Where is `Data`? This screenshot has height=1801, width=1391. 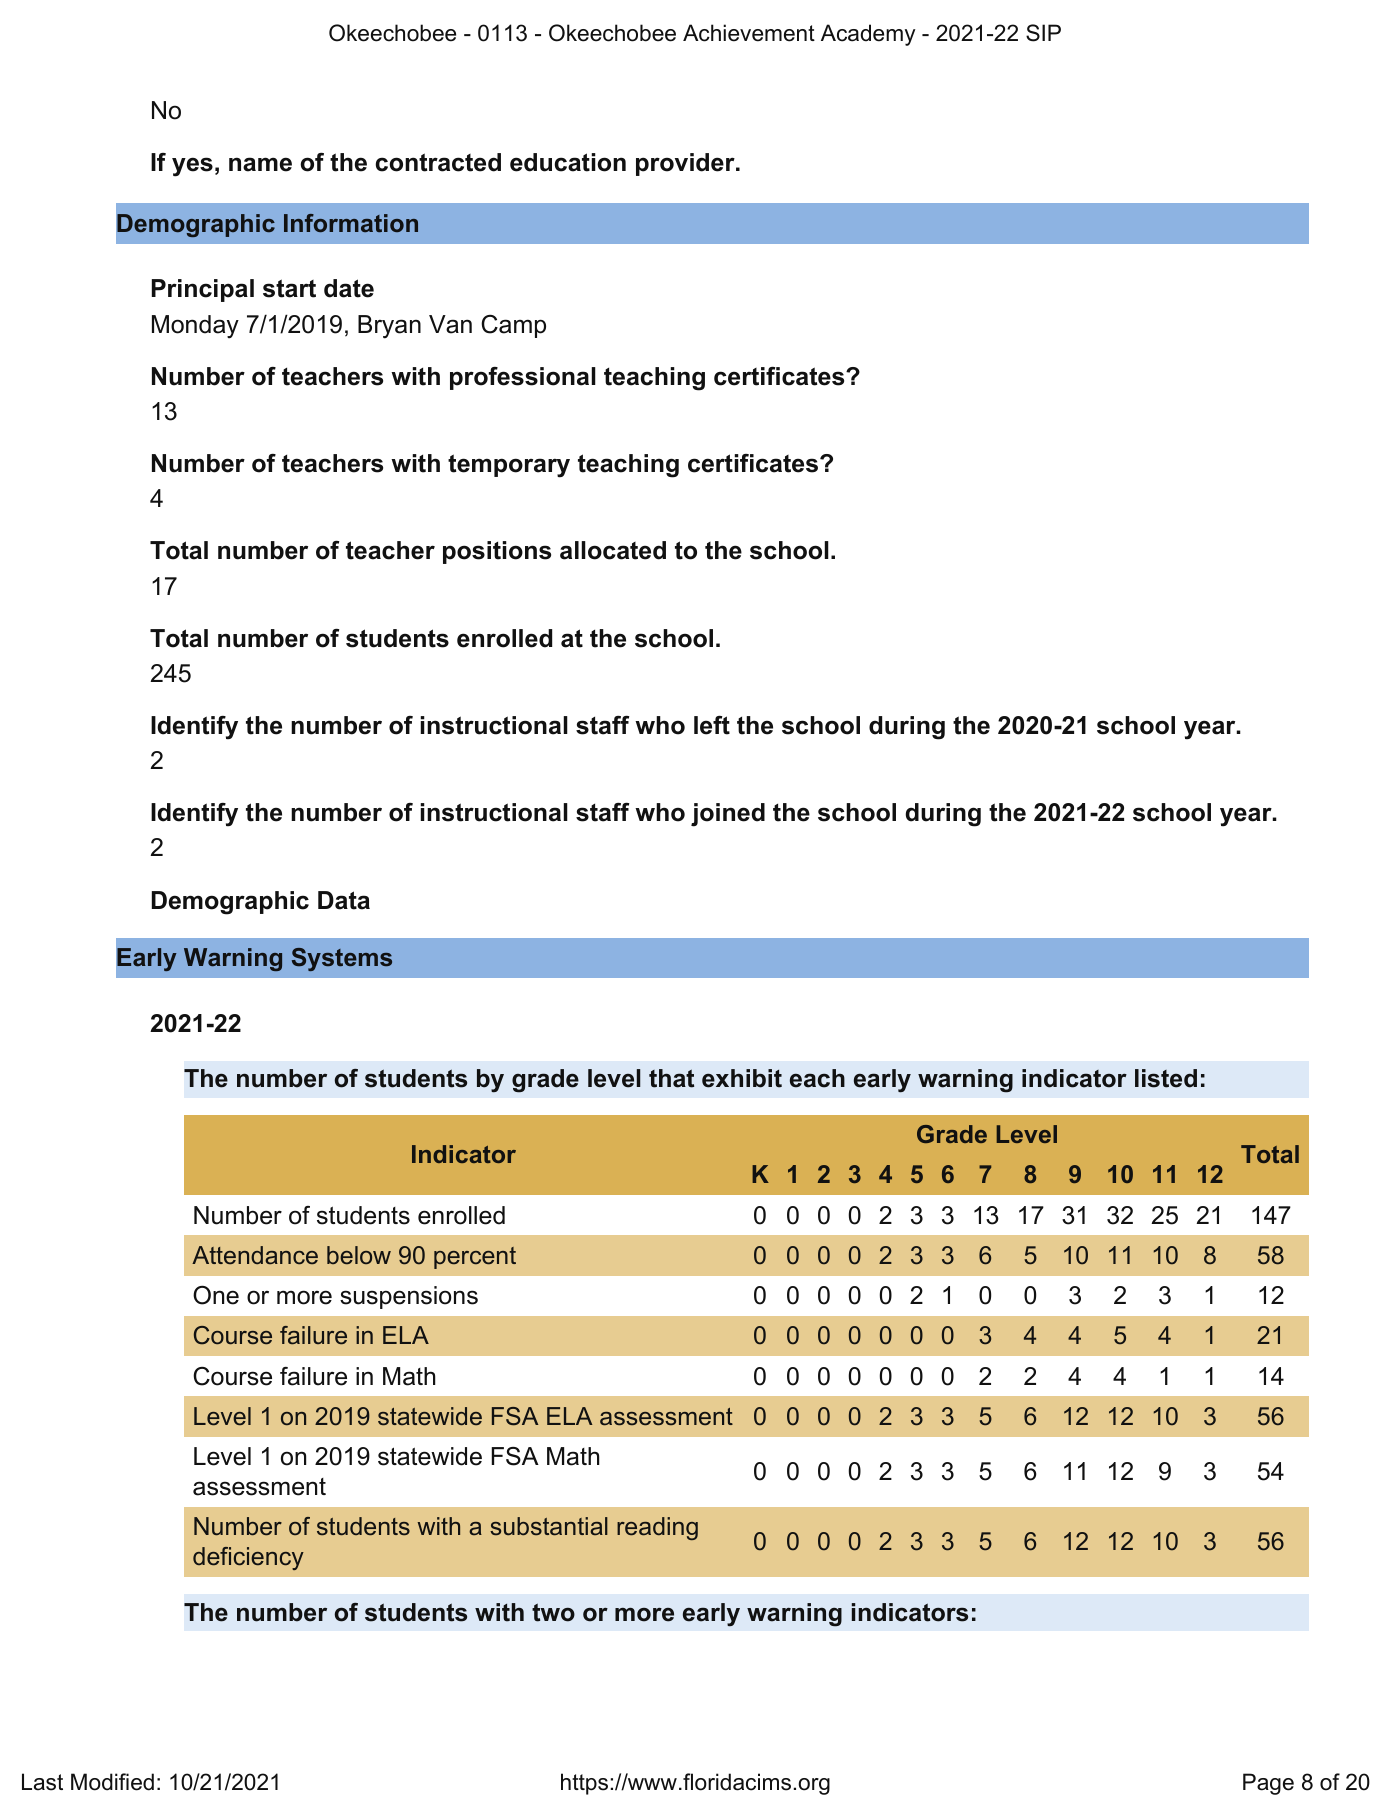
Data is located at coordinates (344, 900).
